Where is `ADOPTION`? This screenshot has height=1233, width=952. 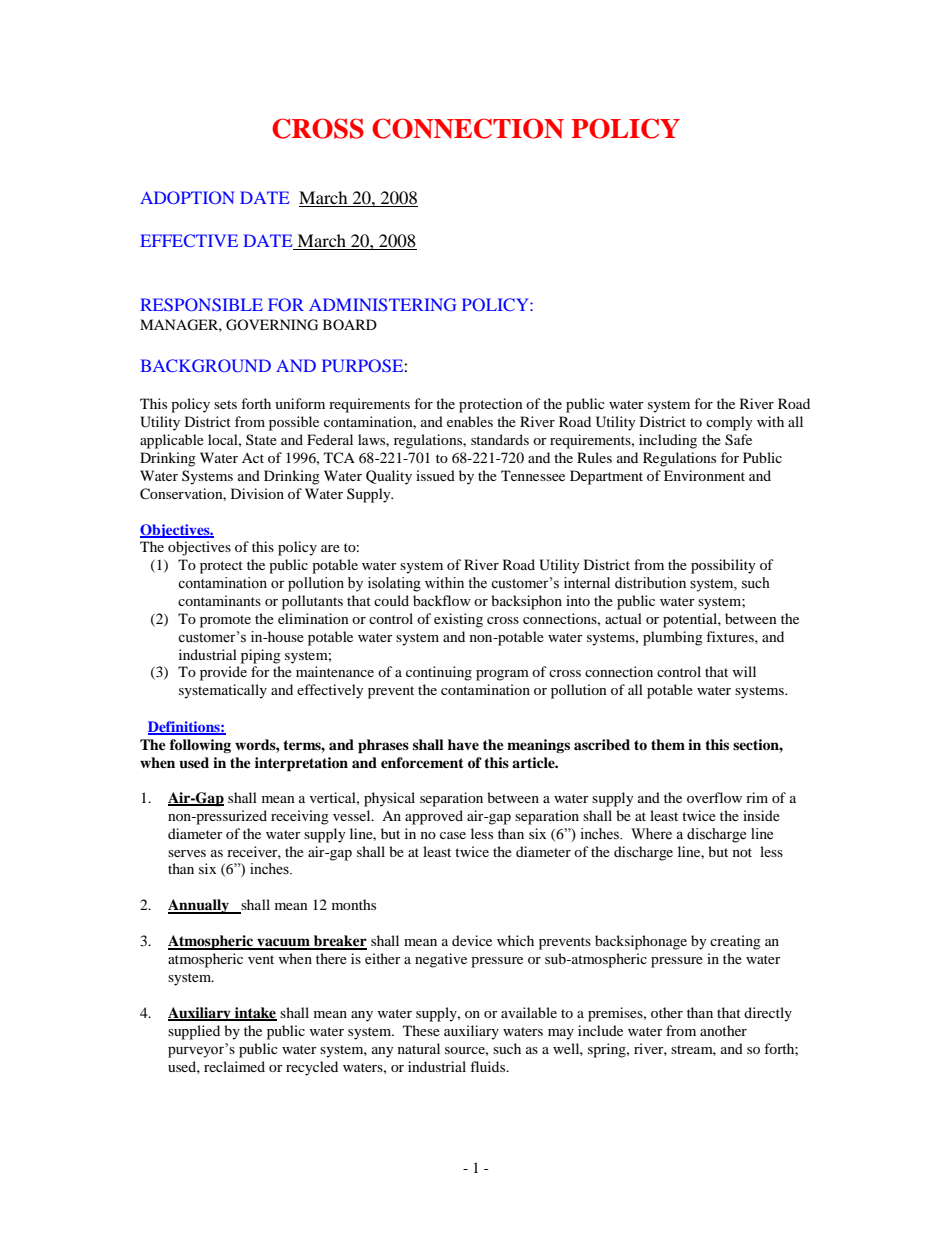 ADOPTION is located at coordinates (187, 197).
